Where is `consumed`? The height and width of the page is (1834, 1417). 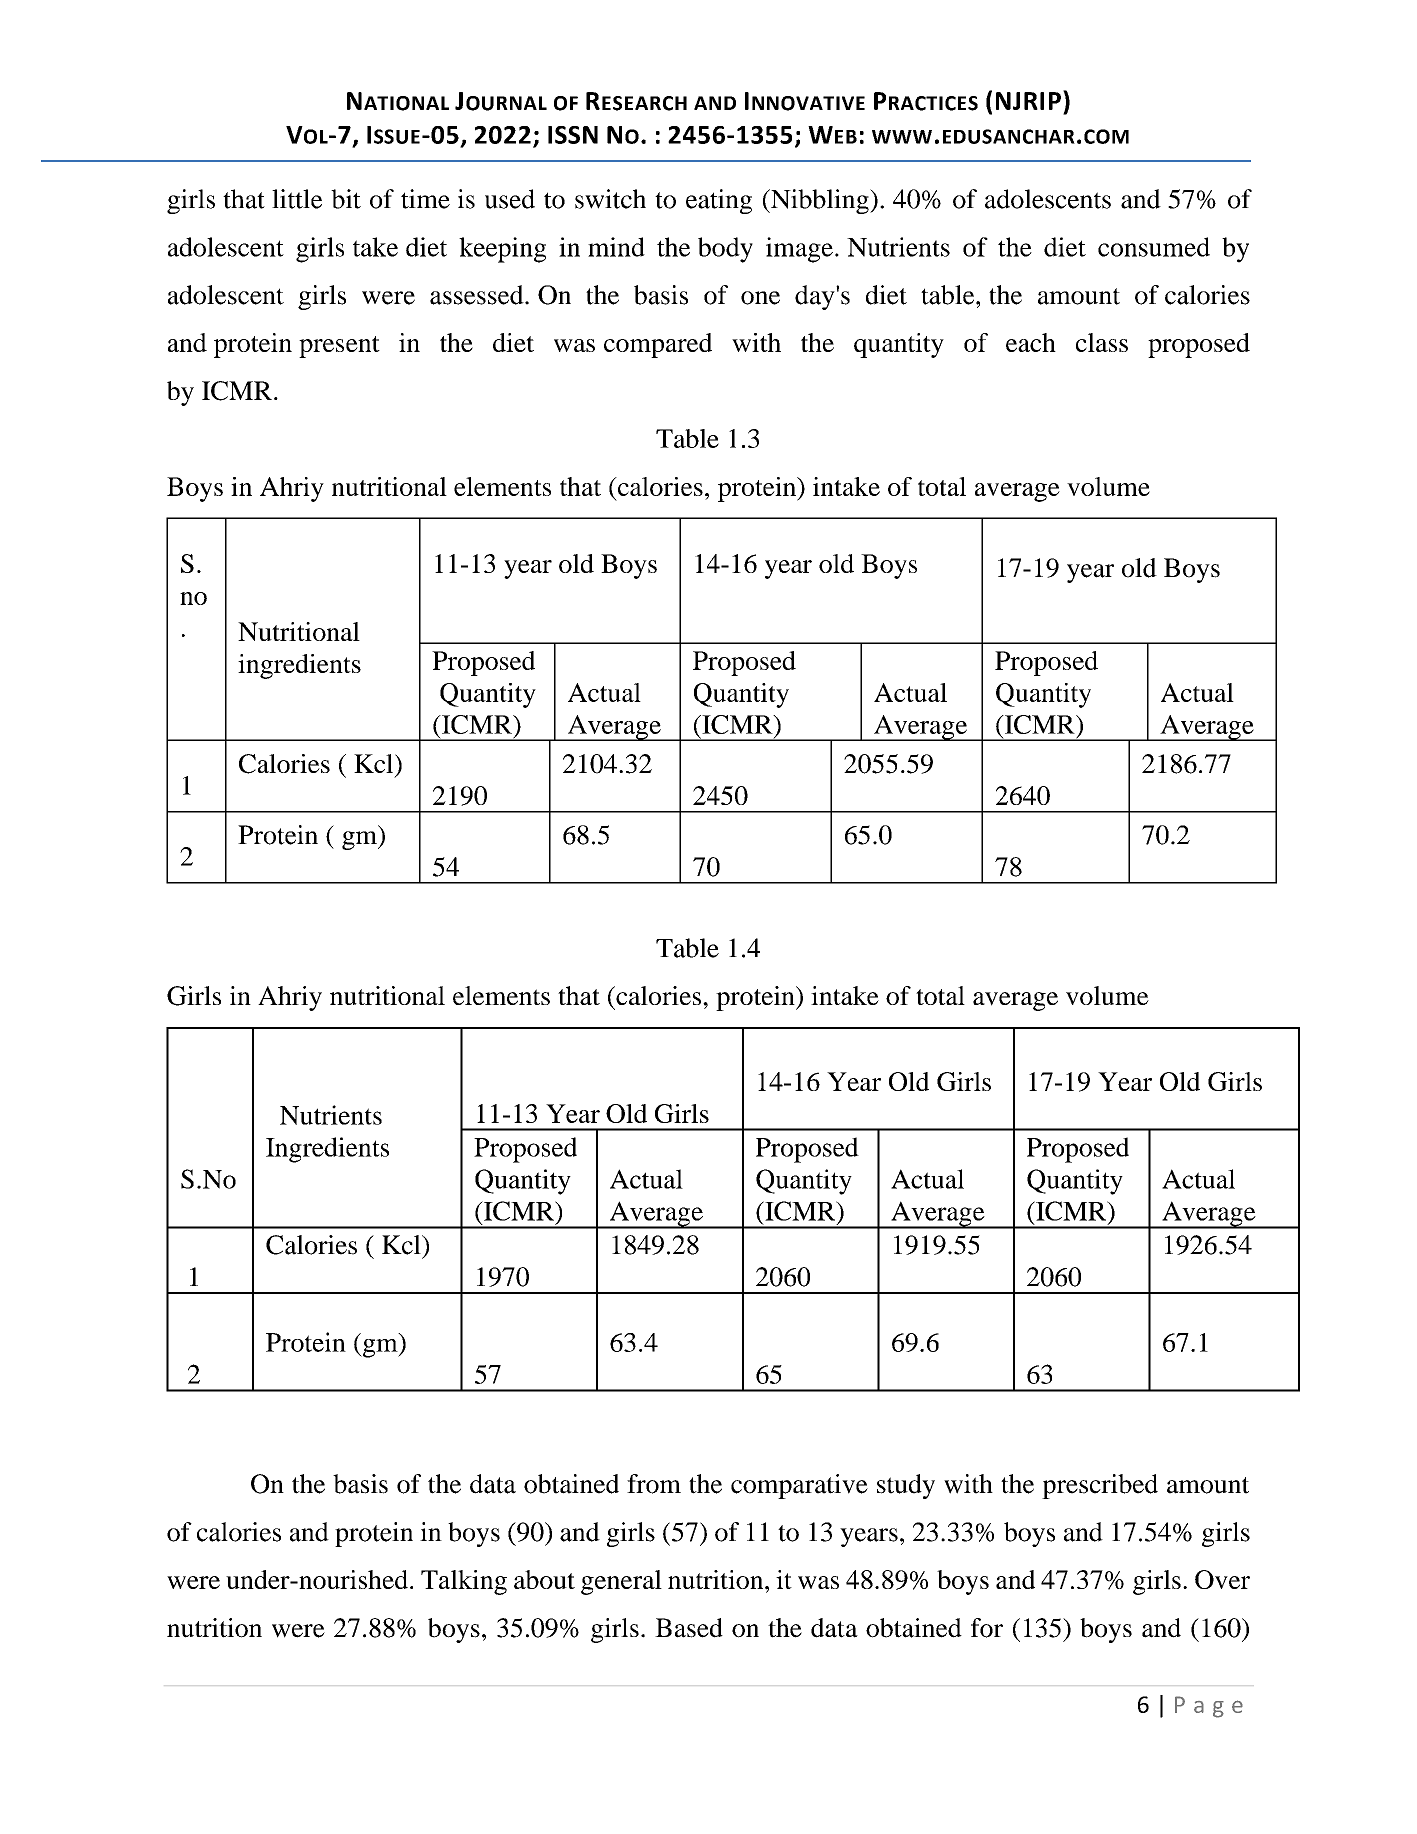 consumed is located at coordinates (1154, 247).
